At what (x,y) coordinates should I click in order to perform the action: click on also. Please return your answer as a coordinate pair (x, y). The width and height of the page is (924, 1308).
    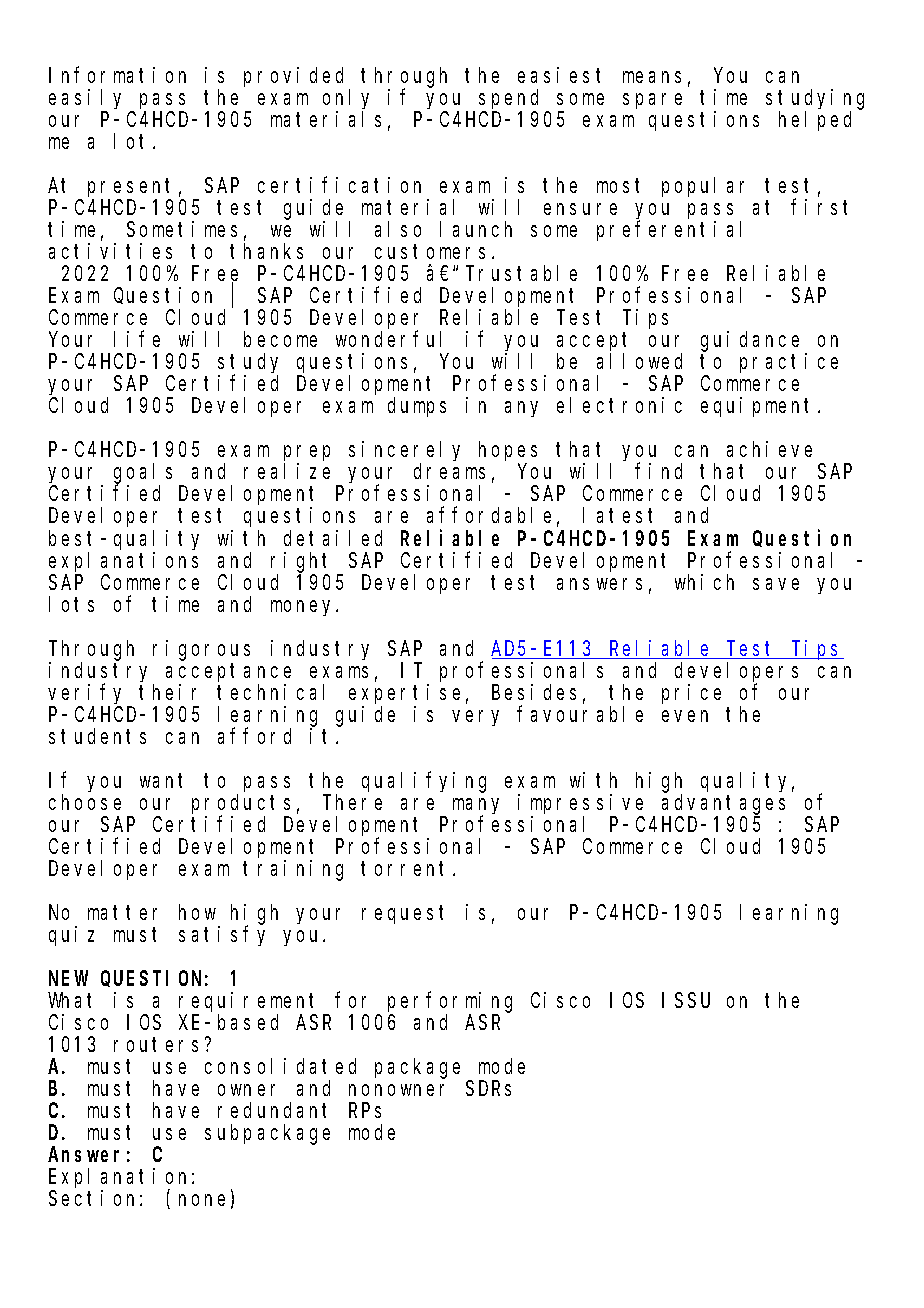
    Looking at the image, I should click on (398, 229).
